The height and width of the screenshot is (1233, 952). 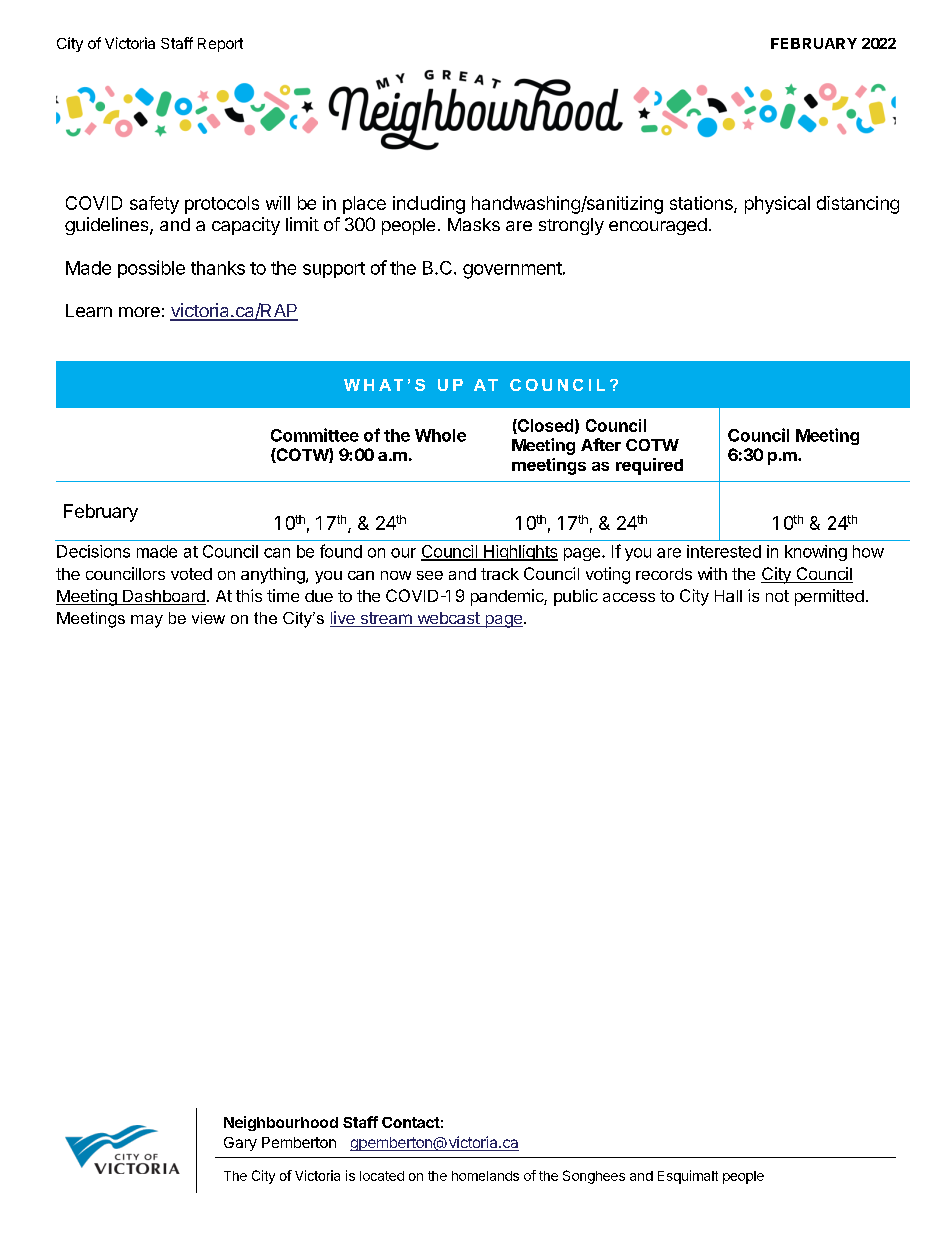 I want to click on physical, so click(x=777, y=205).
